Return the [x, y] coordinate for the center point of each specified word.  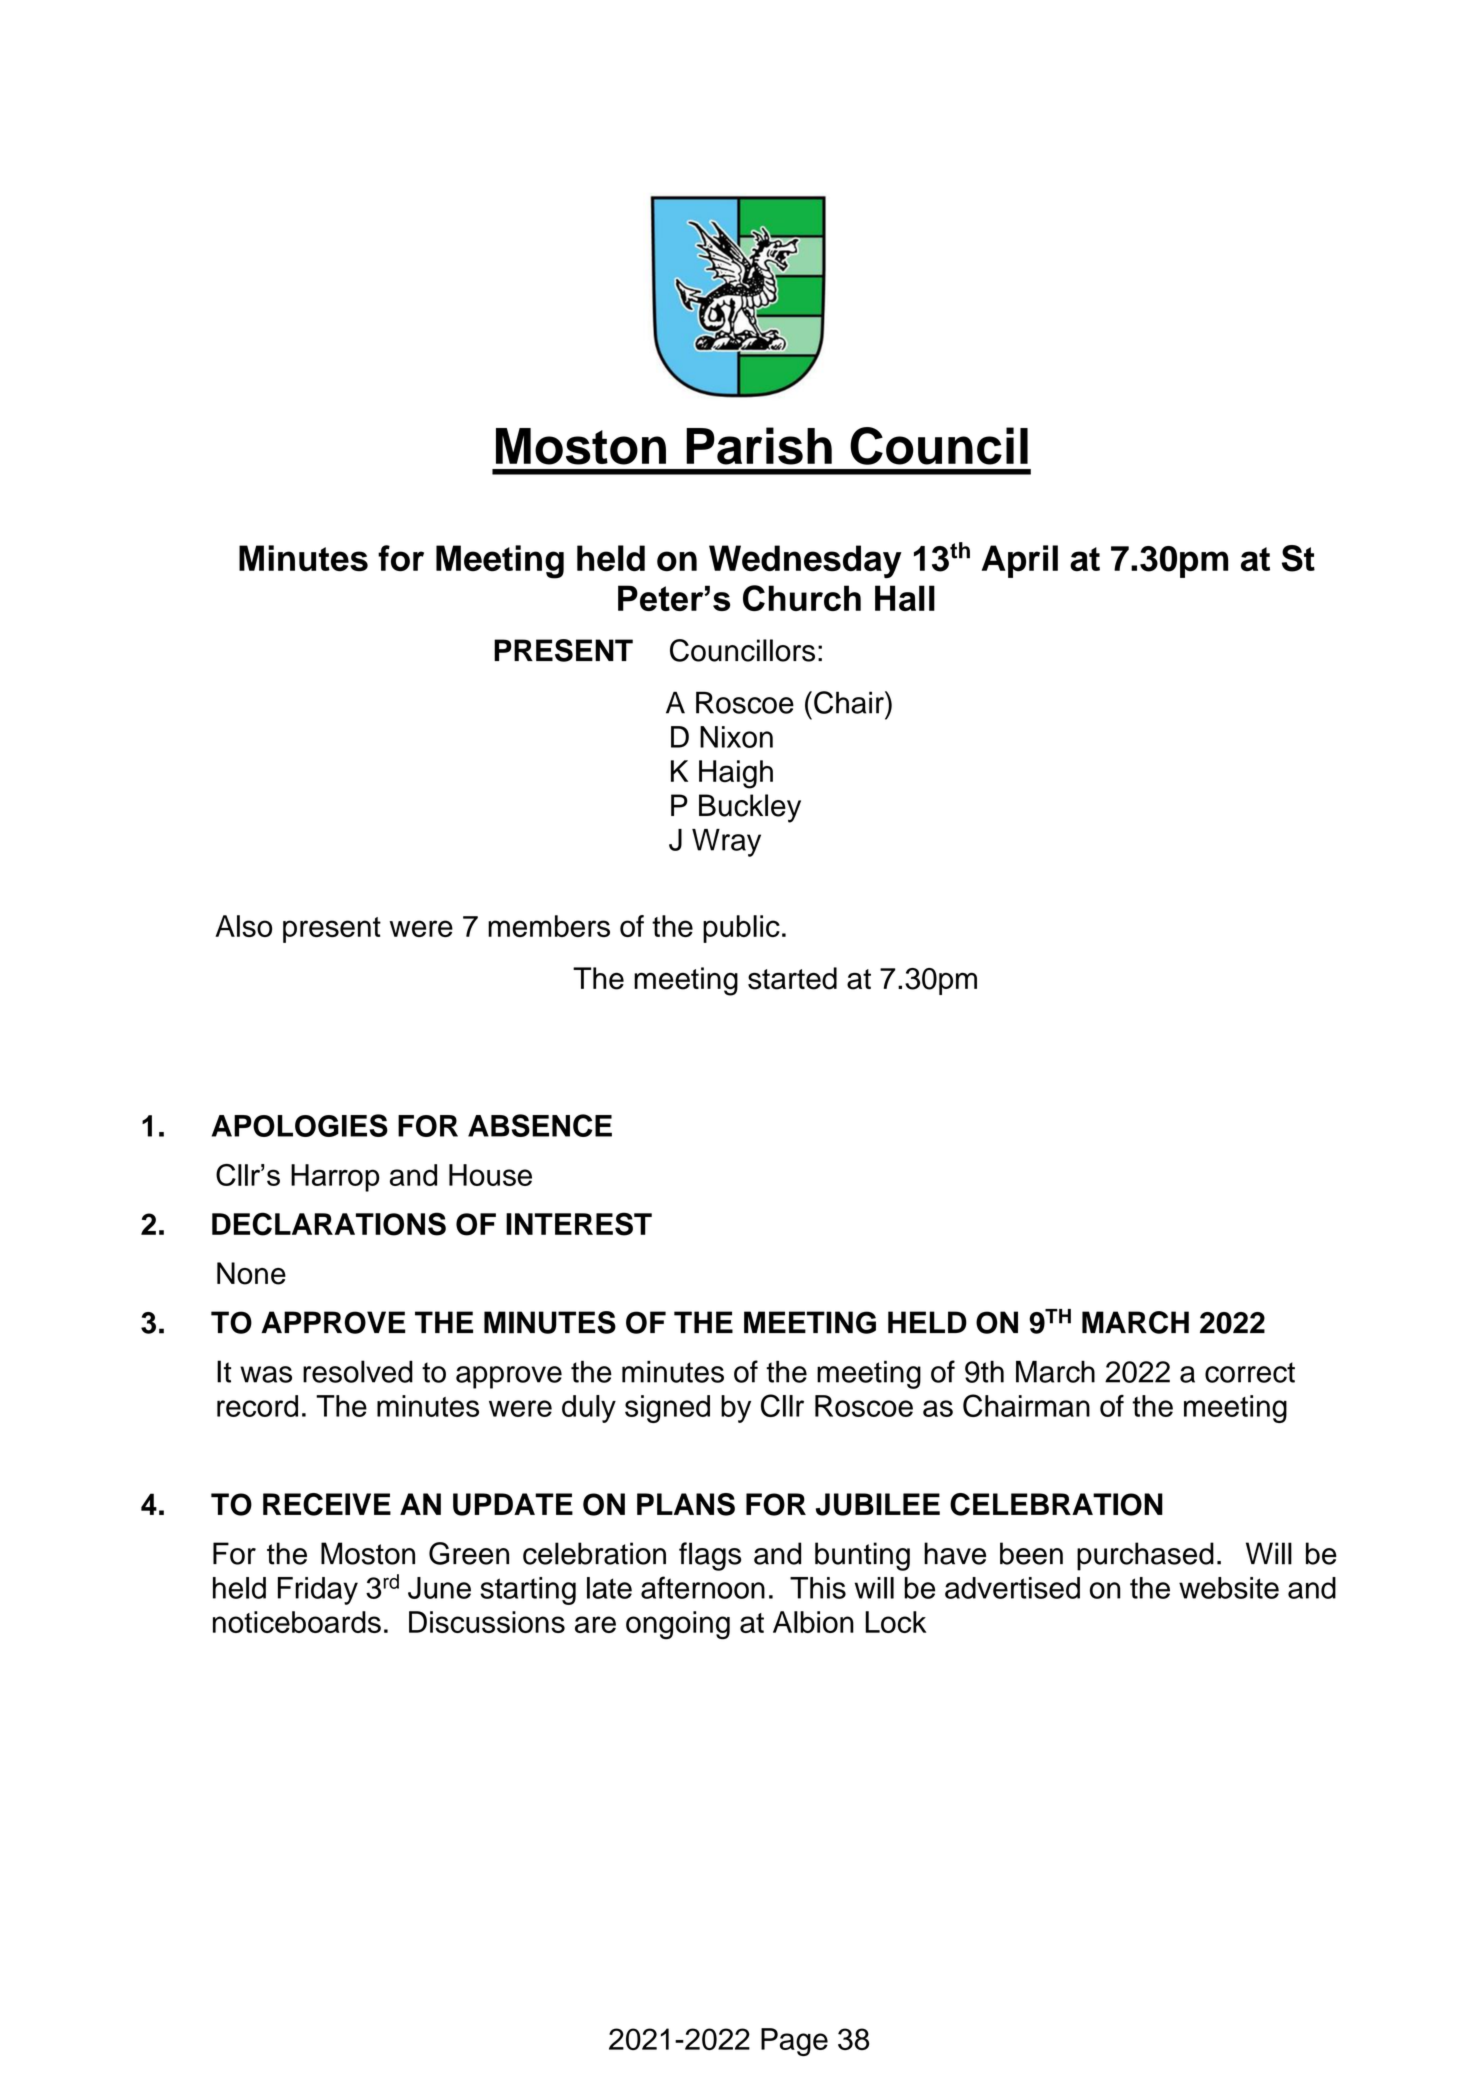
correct [1250, 1372]
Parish [759, 446]
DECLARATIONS [329, 1224]
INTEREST [579, 1224]
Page [794, 2042]
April [1020, 561]
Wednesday [805, 562]
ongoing [678, 1625]
